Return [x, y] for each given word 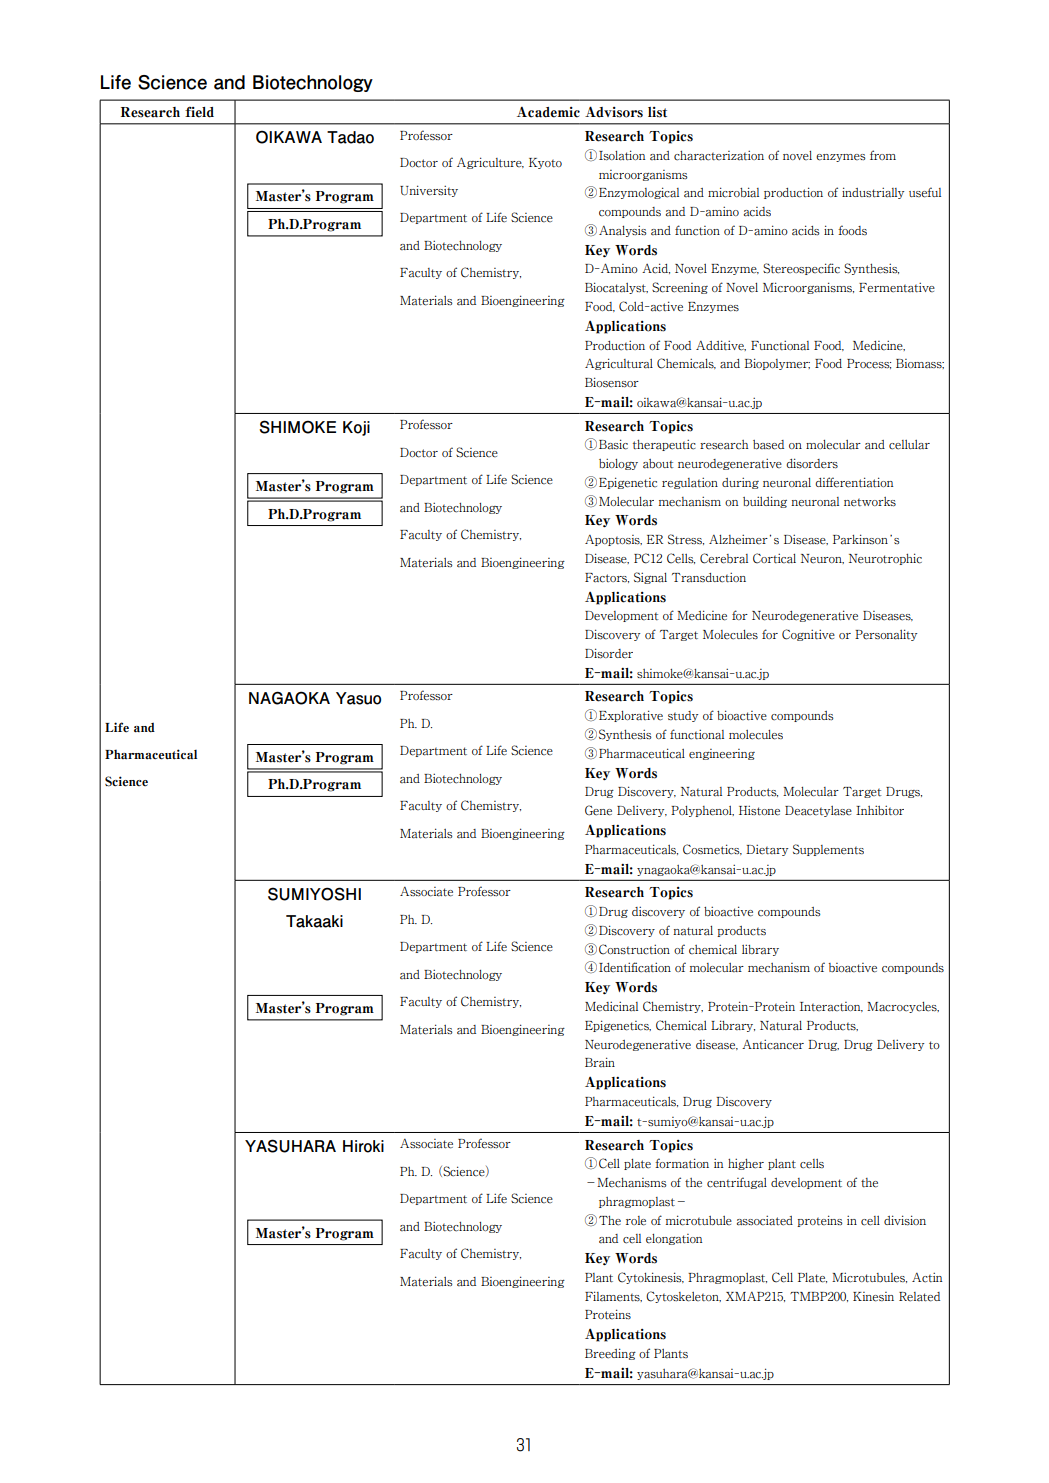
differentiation [854, 482]
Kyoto [545, 163]
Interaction [831, 1007]
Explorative [631, 716]
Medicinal [611, 1006]
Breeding [610, 1354]
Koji [356, 428]
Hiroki [363, 1146]
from [883, 155]
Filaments [613, 1296]
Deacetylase [818, 811]
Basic [613, 444]
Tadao [350, 137]
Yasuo [358, 698]
